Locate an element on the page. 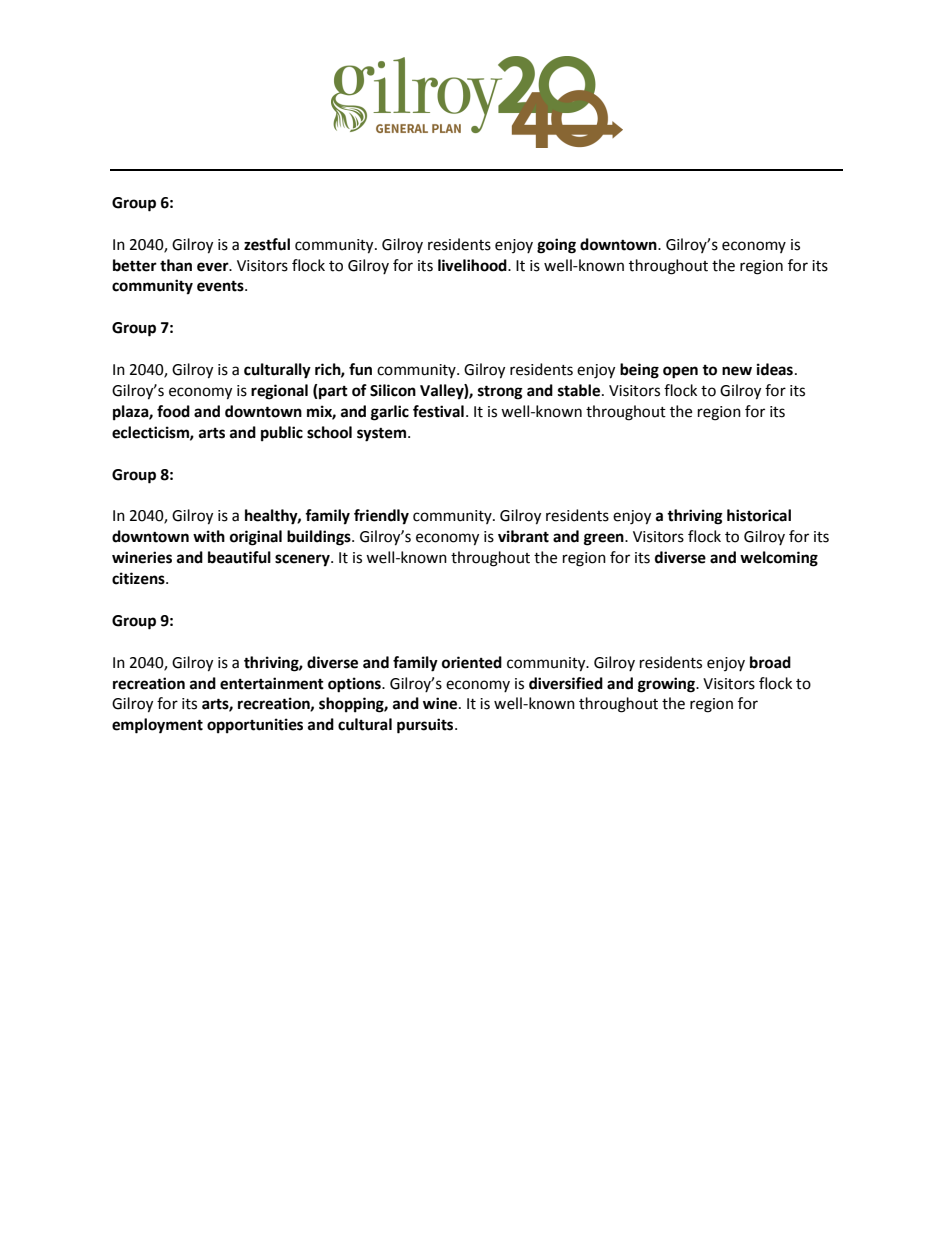 The width and height of the page is (952, 1233). strong is located at coordinates (500, 392).
